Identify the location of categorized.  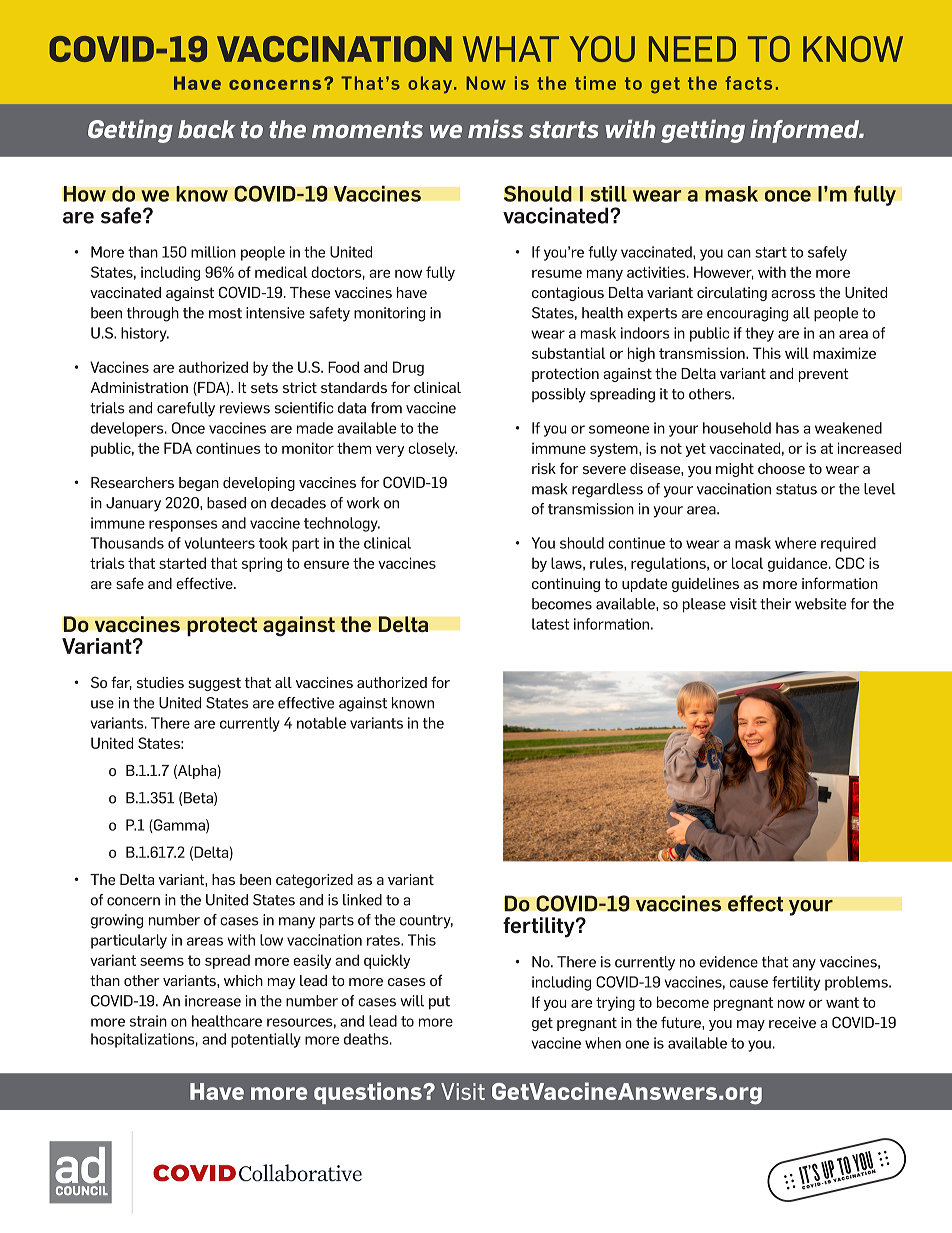
(314, 881).
